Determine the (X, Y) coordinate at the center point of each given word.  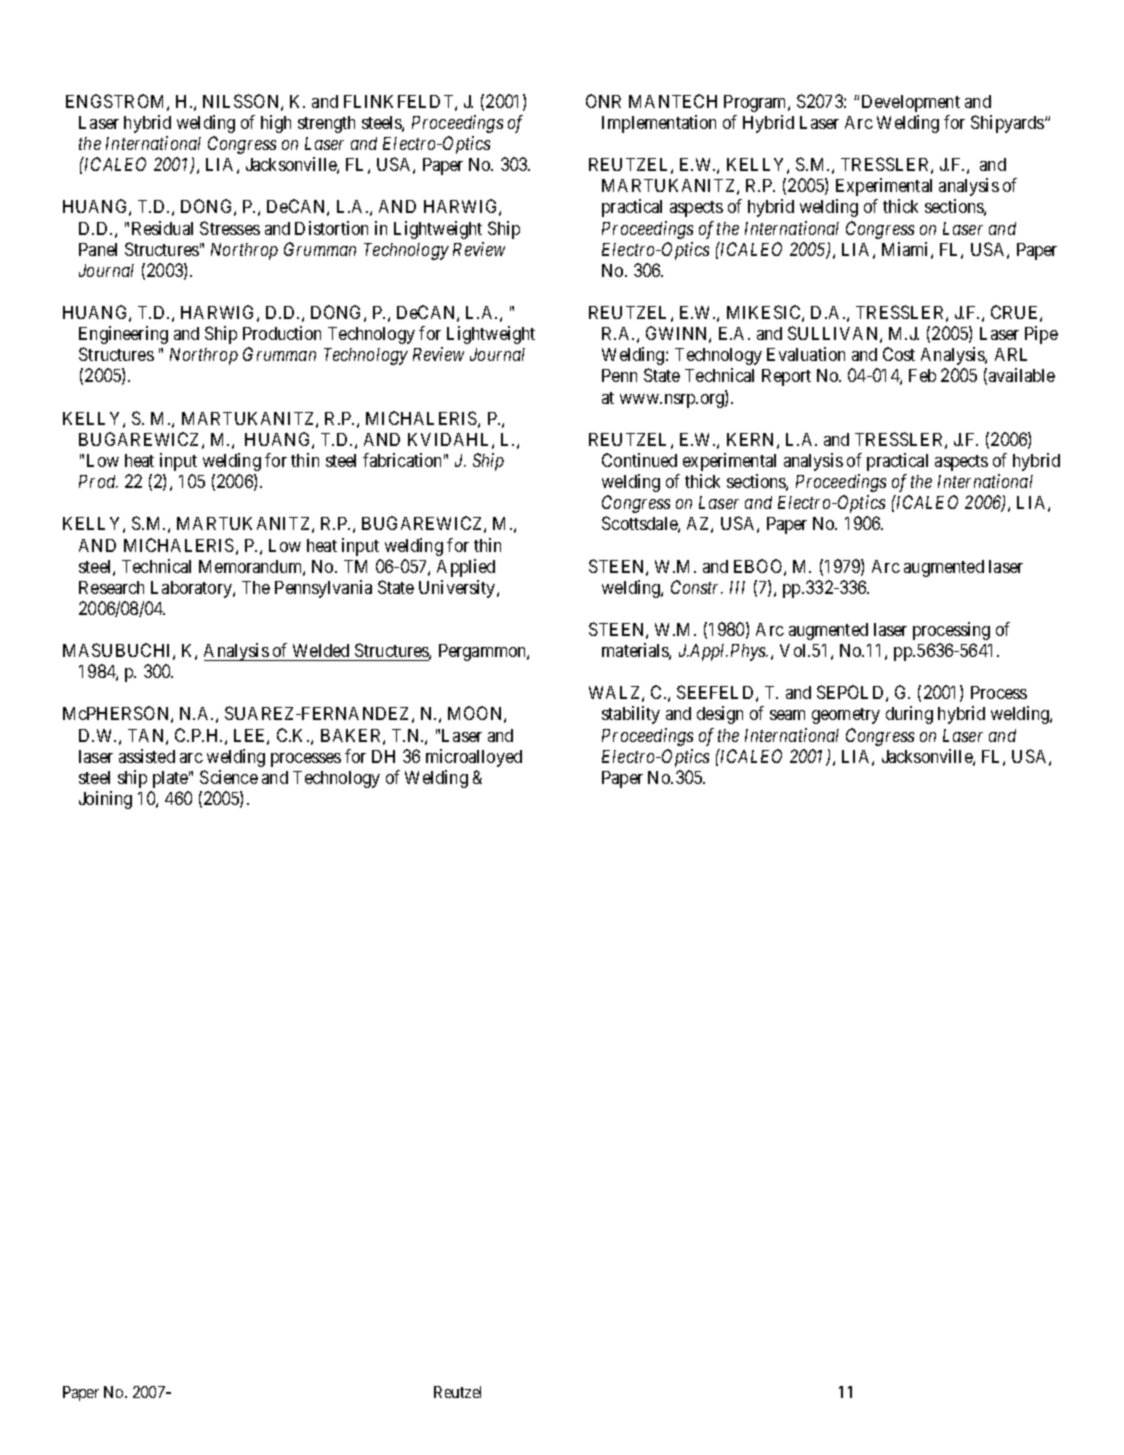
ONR (603, 101)
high (276, 124)
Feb (922, 375)
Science (229, 777)
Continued (639, 460)
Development (911, 103)
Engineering (123, 335)
